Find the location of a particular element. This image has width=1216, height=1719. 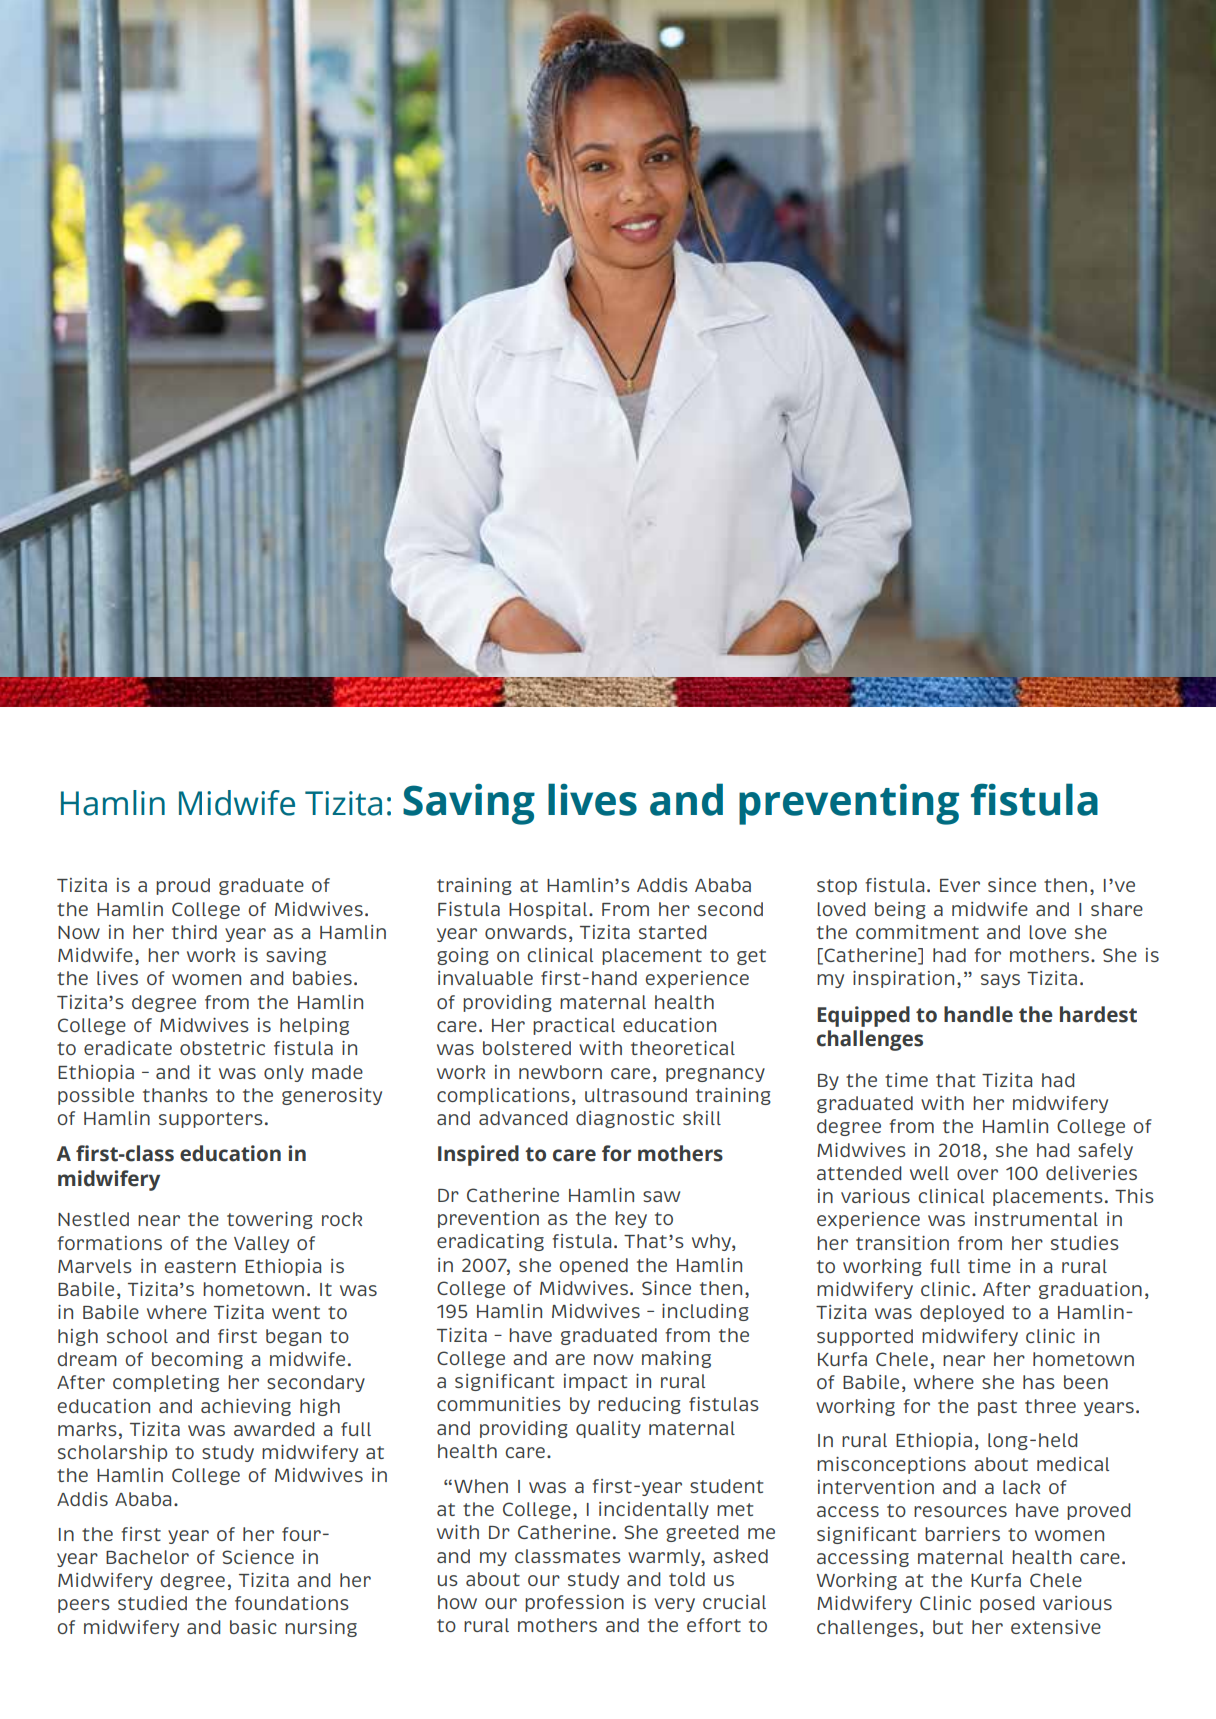

obstetric is located at coordinates (222, 1048).
